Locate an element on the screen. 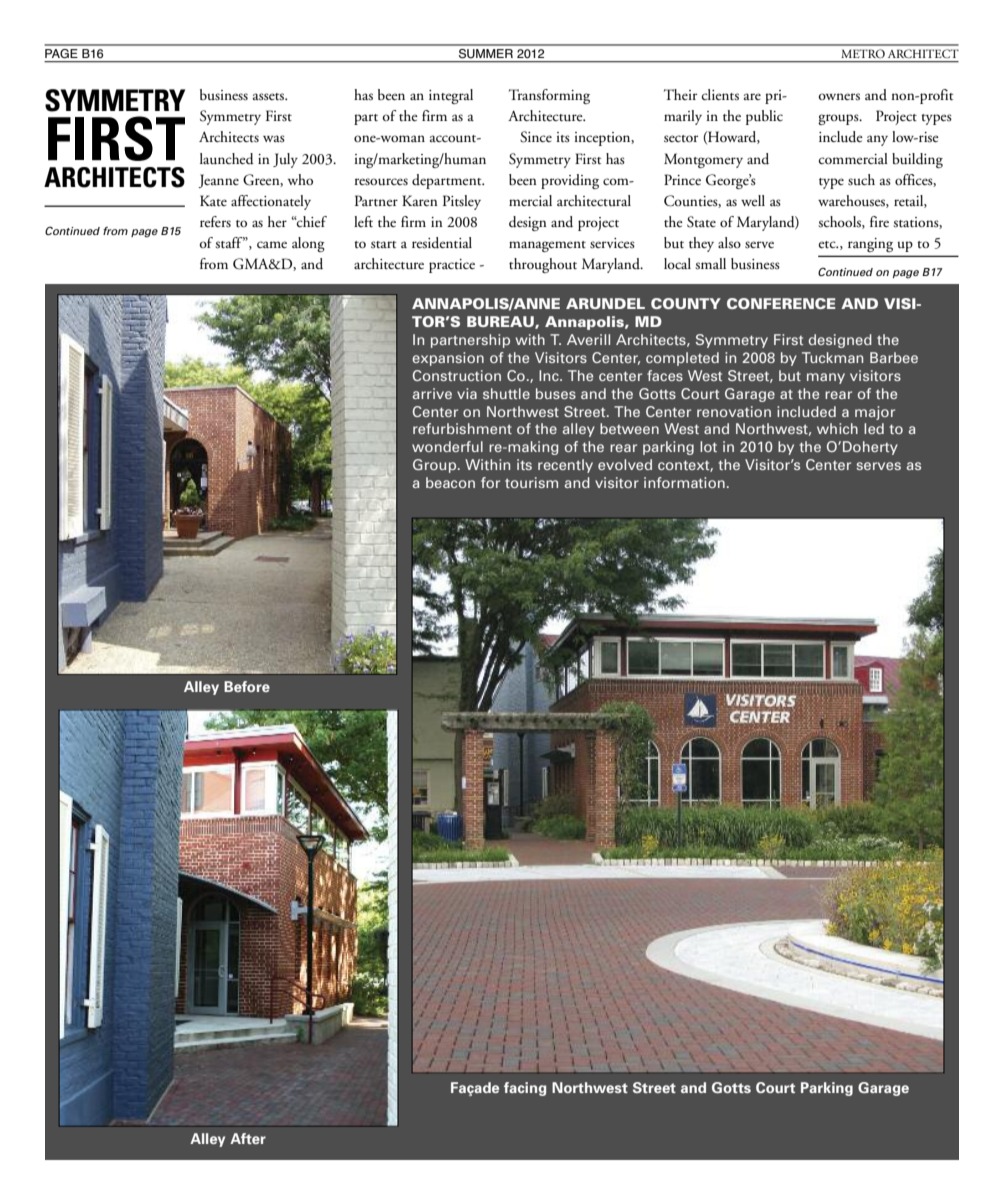 This screenshot has height=1204, width=1003. evolved is located at coordinates (625, 464).
